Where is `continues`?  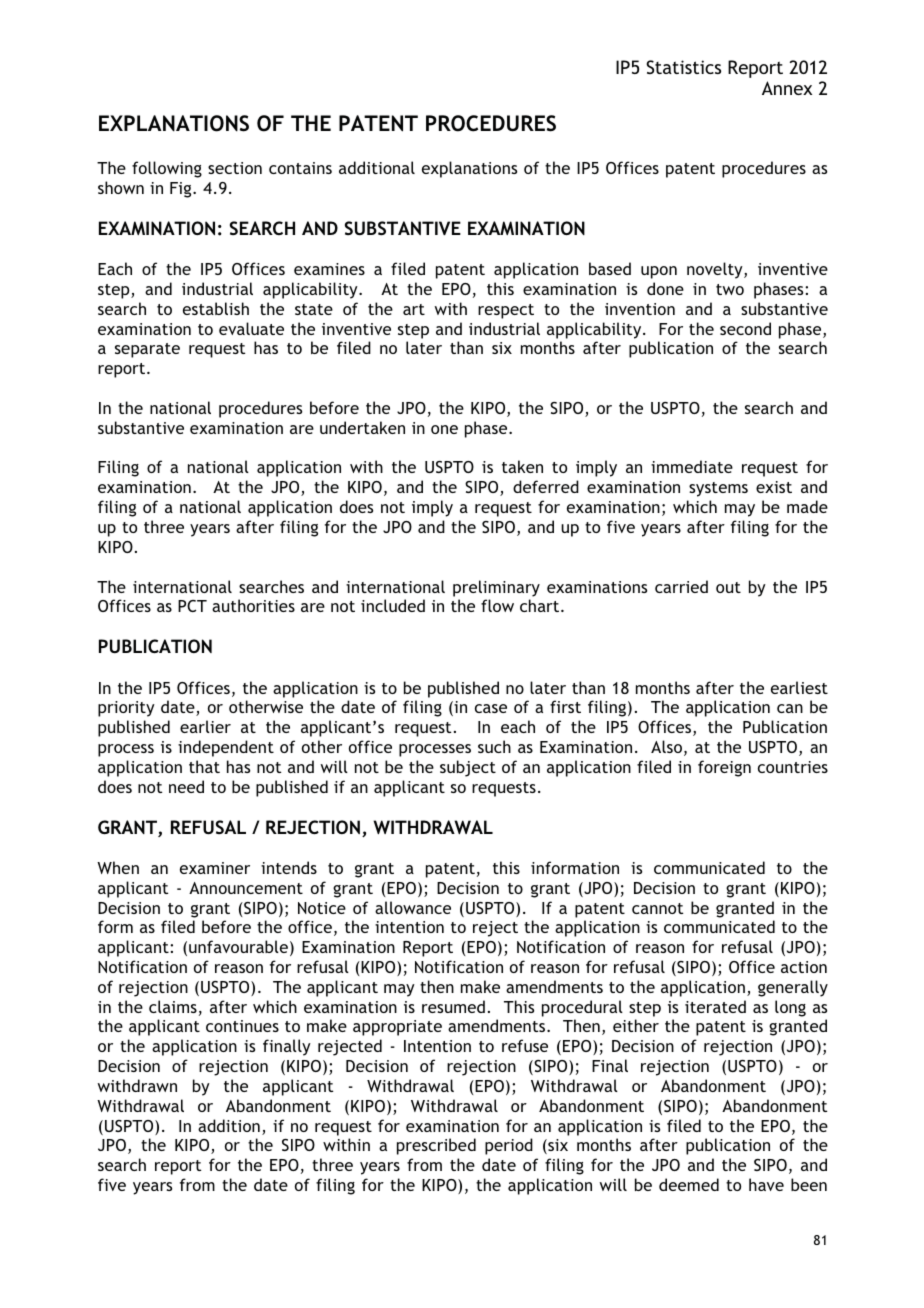
continues is located at coordinates (242, 1026).
